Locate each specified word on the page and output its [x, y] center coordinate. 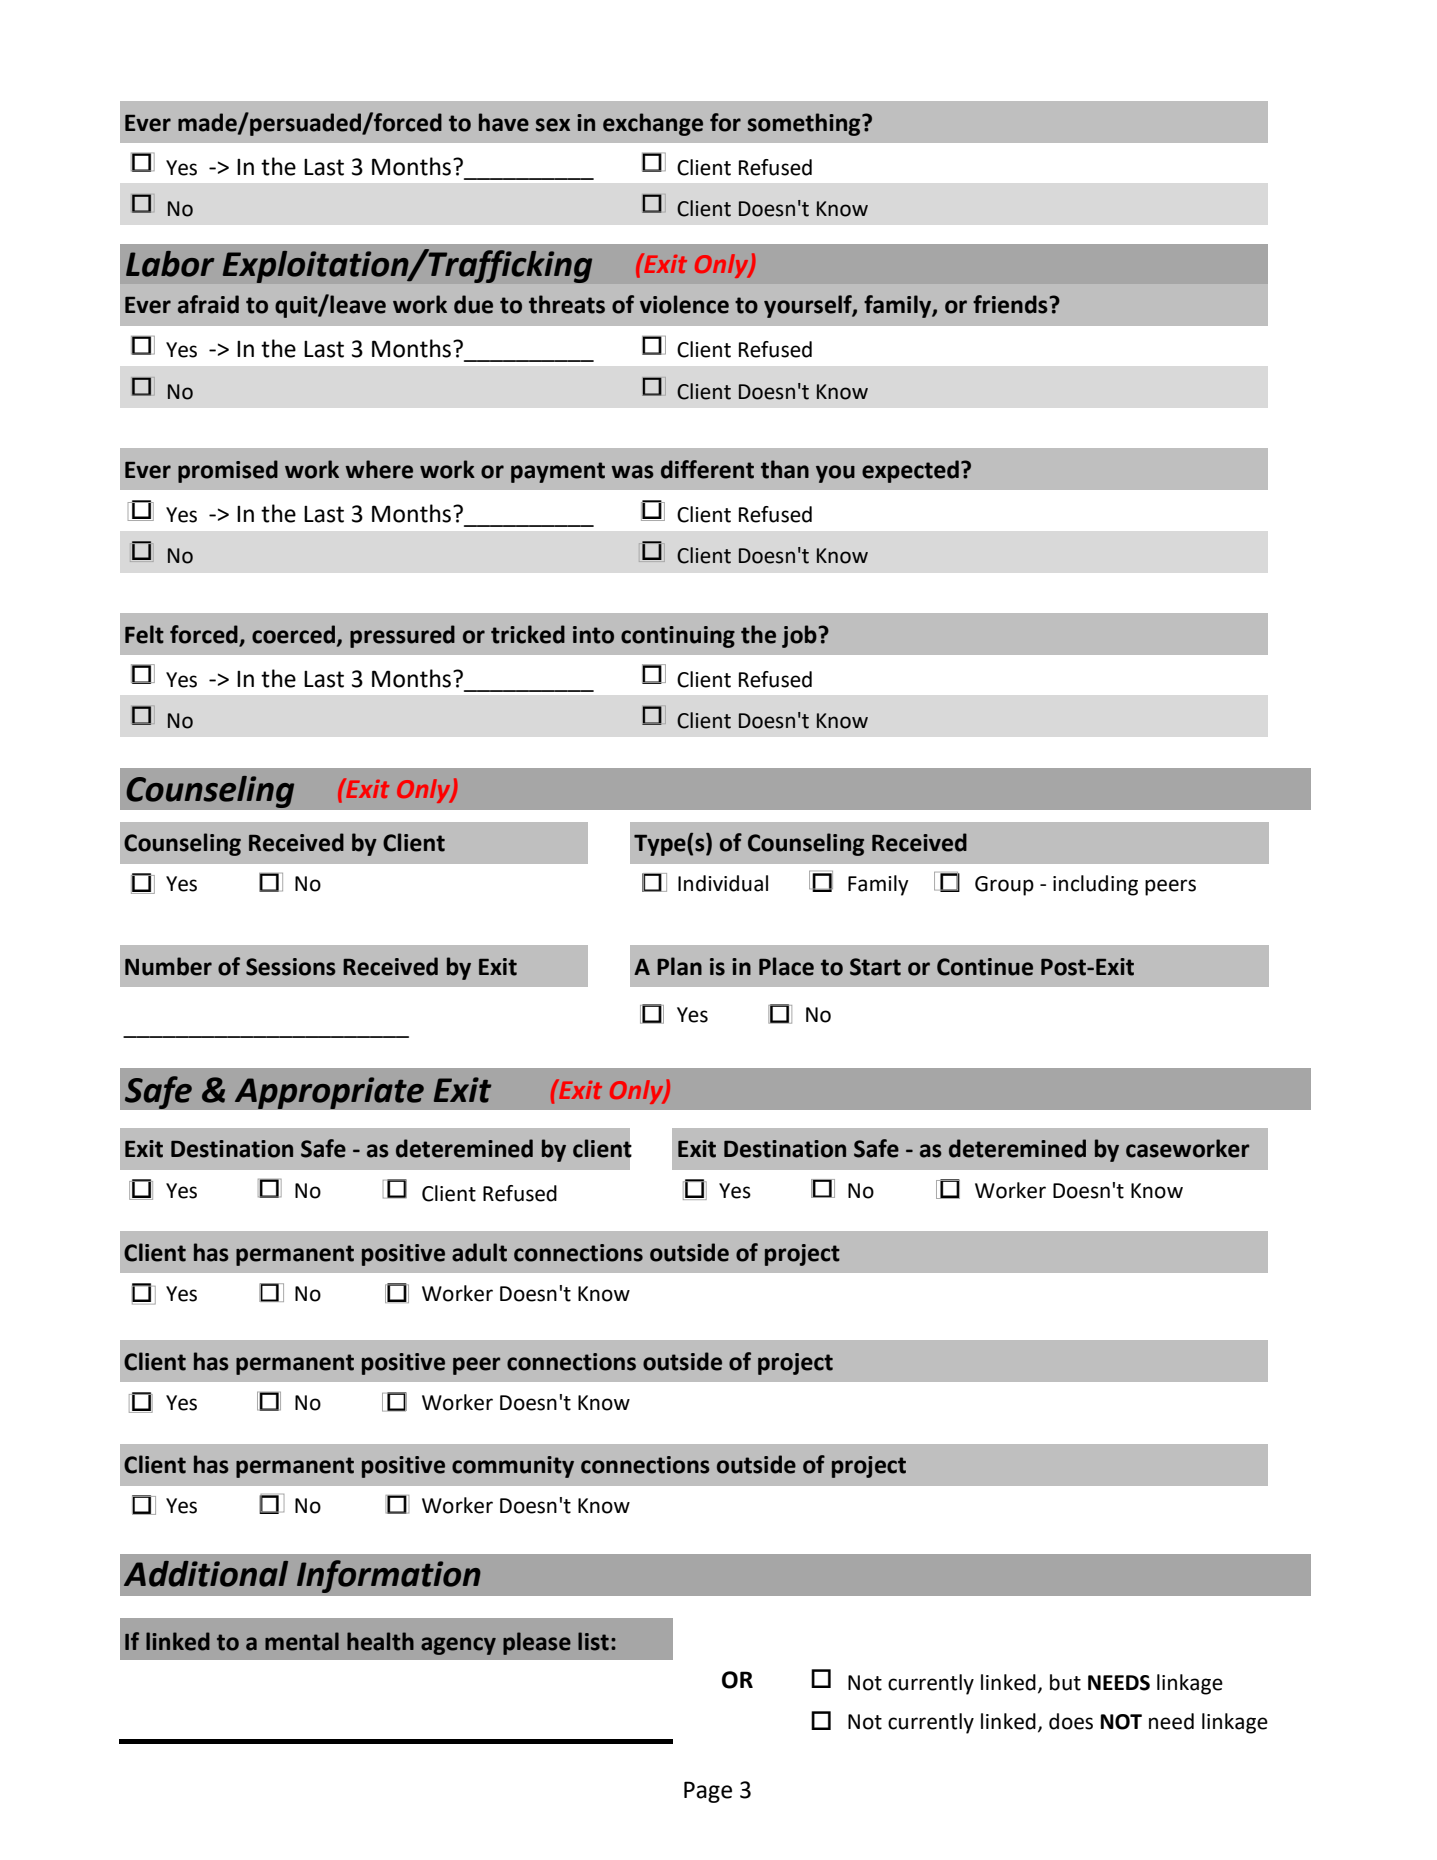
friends [1011, 304]
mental [302, 1641]
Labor [170, 264]
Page [708, 1792]
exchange [653, 124]
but [1065, 1682]
